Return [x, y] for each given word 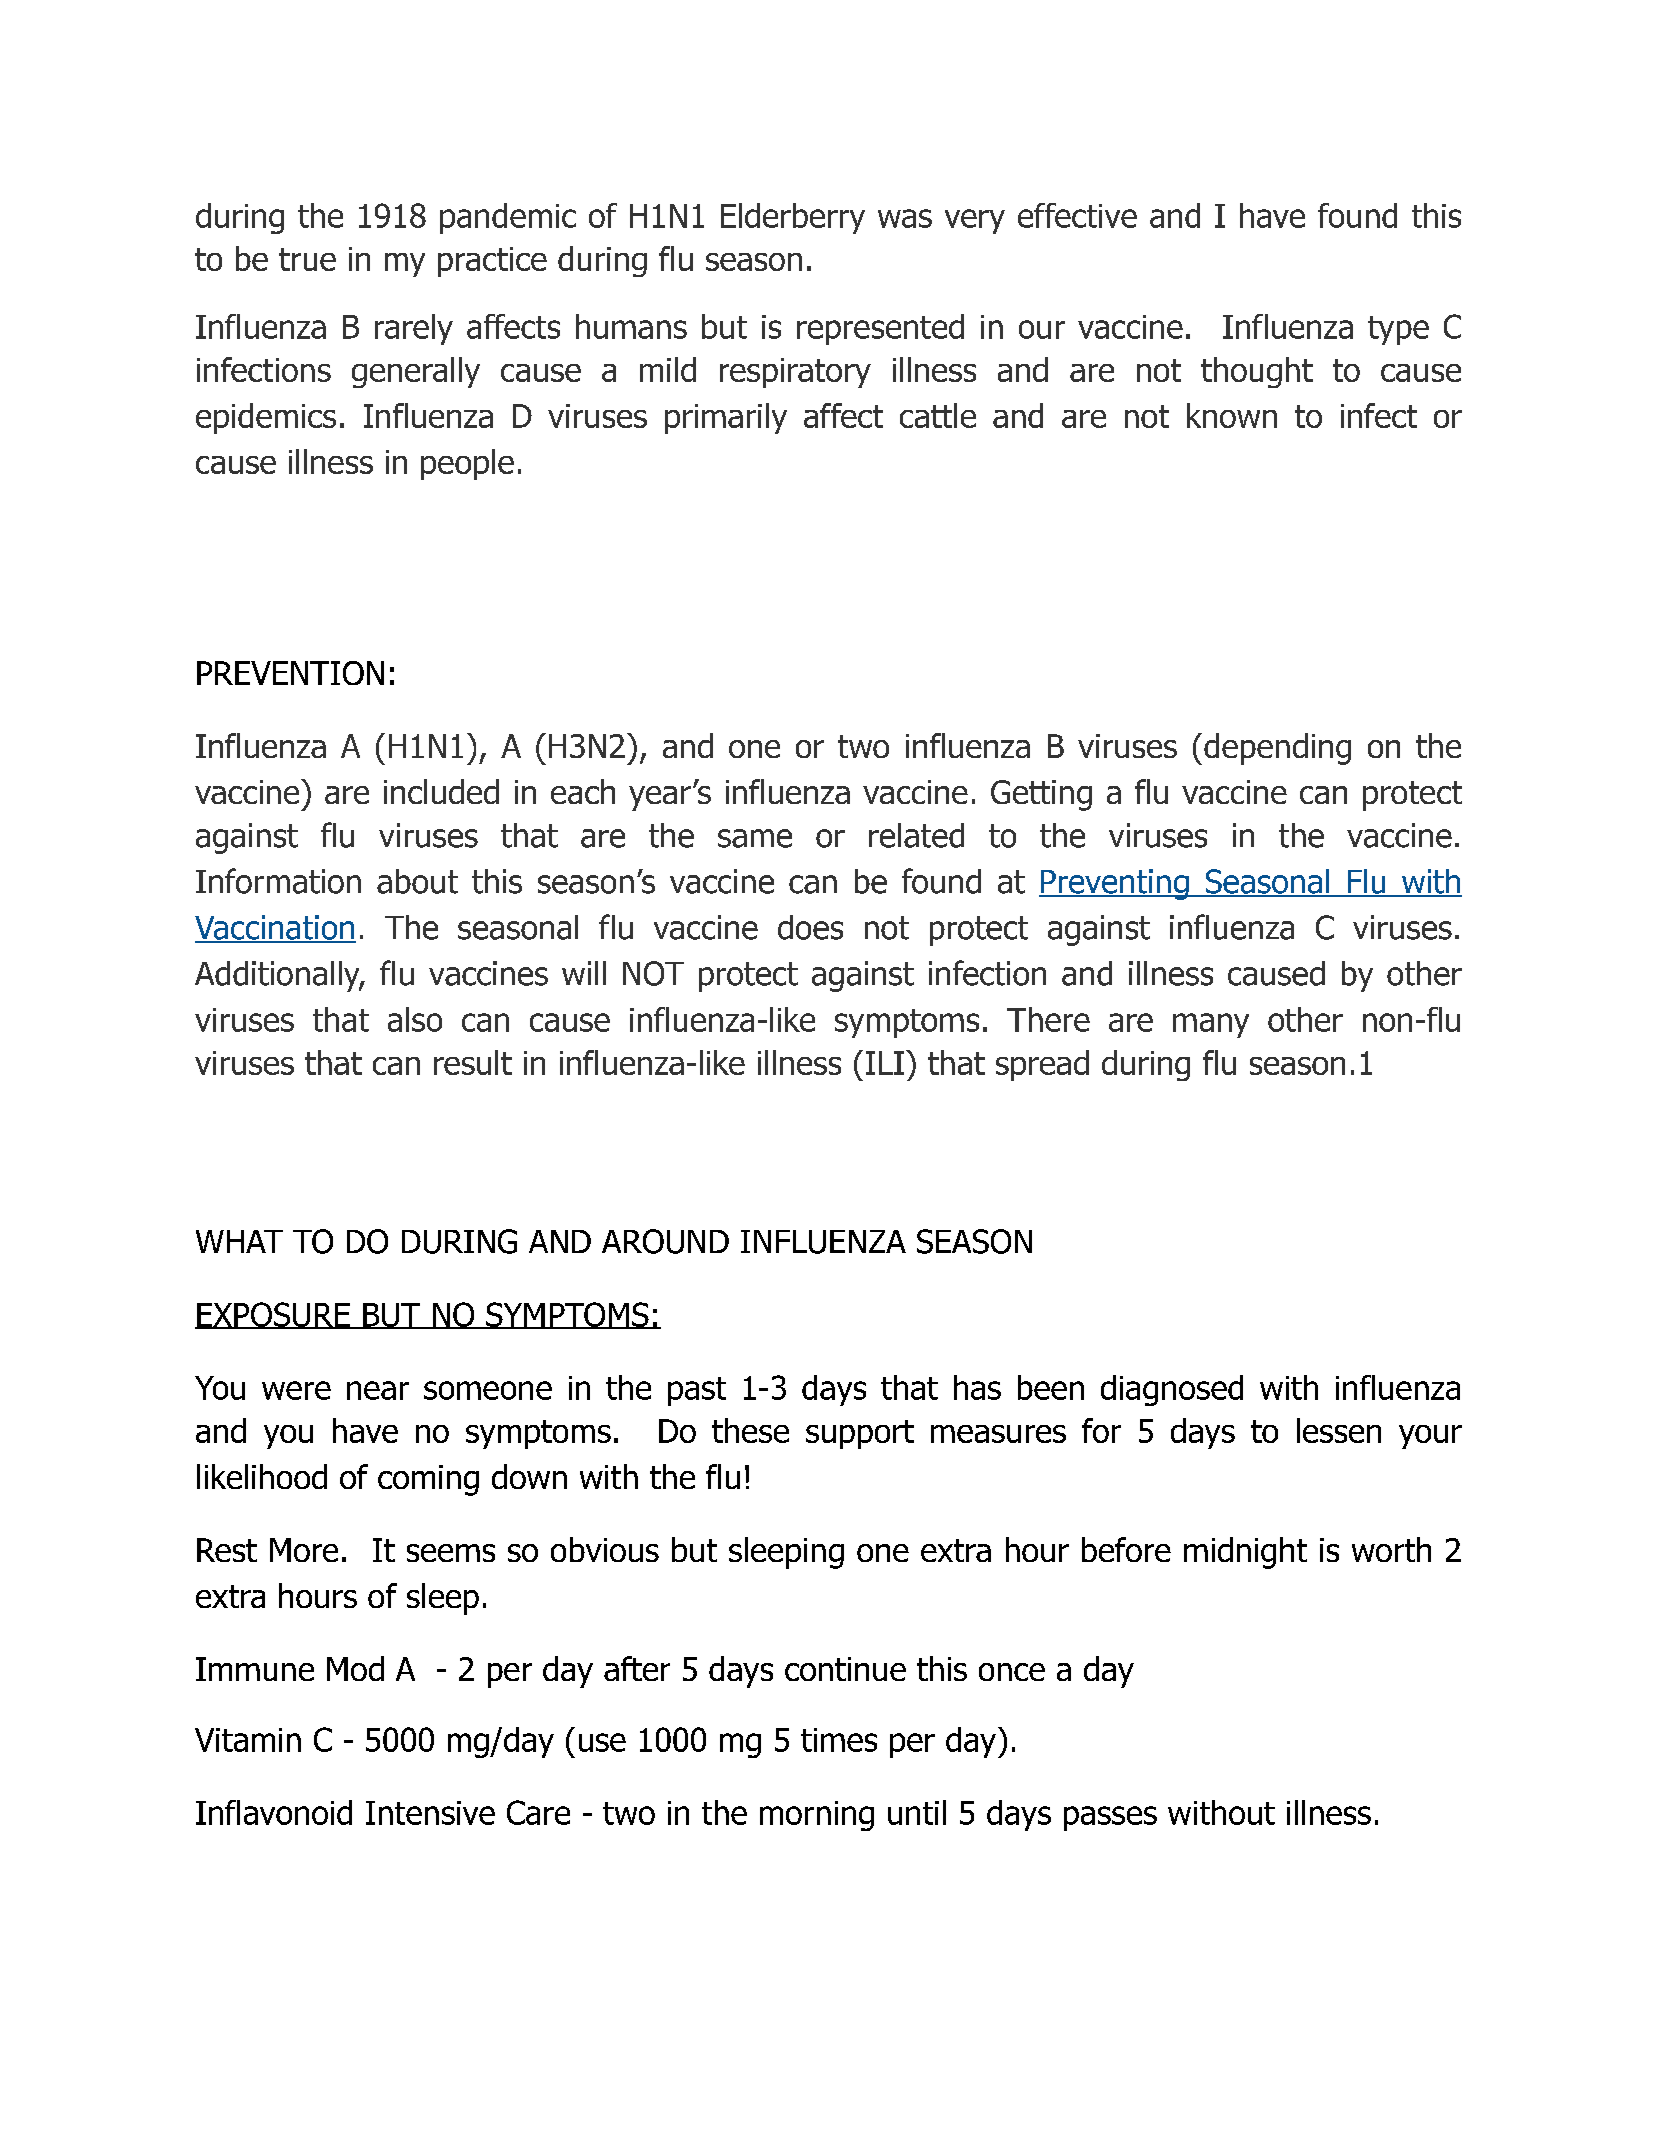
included [441, 791]
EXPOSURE [273, 1315]
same [755, 838]
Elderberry [793, 218]
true [307, 259]
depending [1277, 749]
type [1398, 330]
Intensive [430, 1813]
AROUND [665, 1241]
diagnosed [1172, 1390]
